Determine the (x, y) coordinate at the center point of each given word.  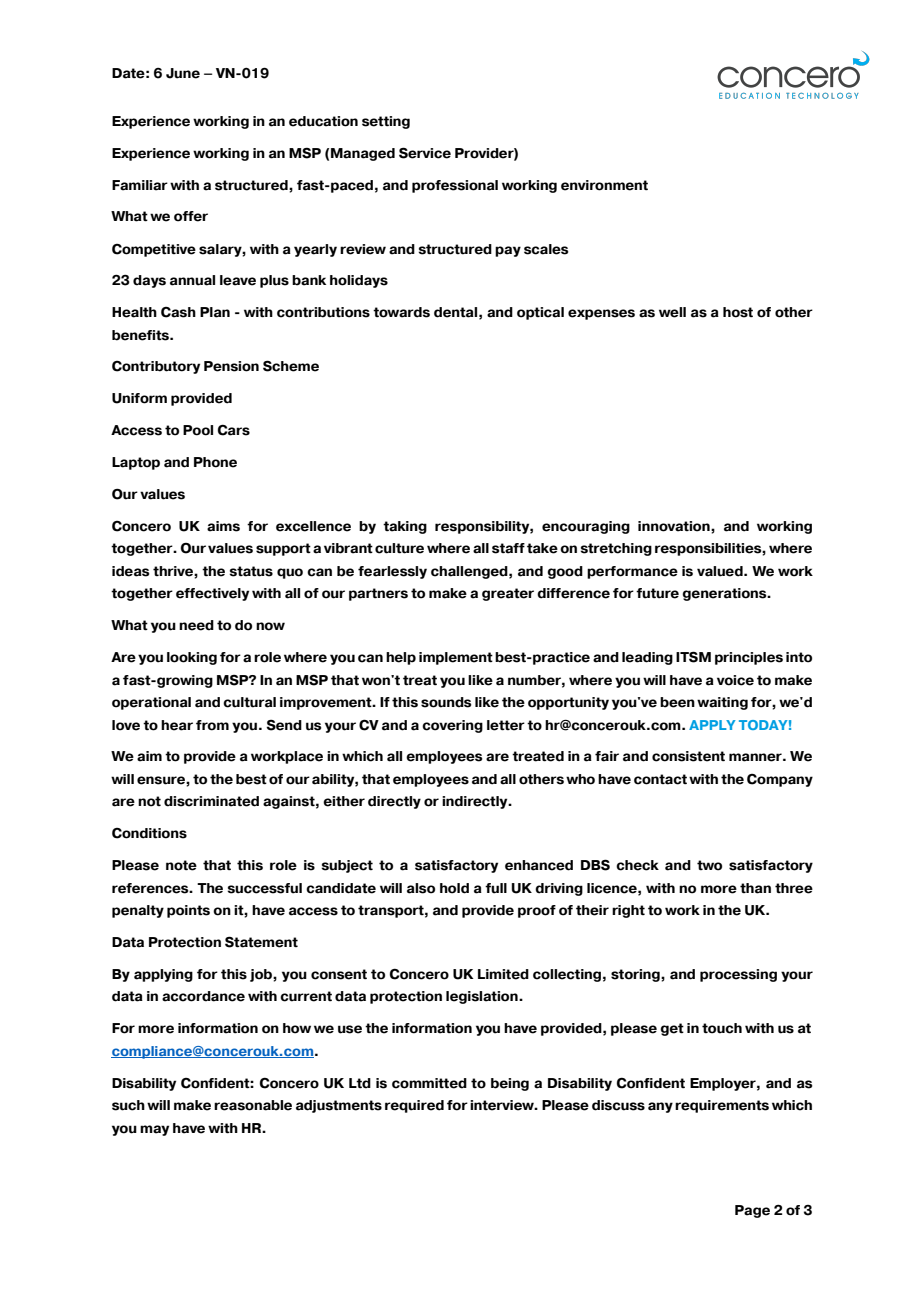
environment (604, 185)
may (154, 1130)
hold (454, 888)
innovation (675, 526)
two (709, 865)
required (414, 1106)
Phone (215, 462)
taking (405, 527)
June (183, 73)
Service (425, 153)
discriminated (211, 801)
